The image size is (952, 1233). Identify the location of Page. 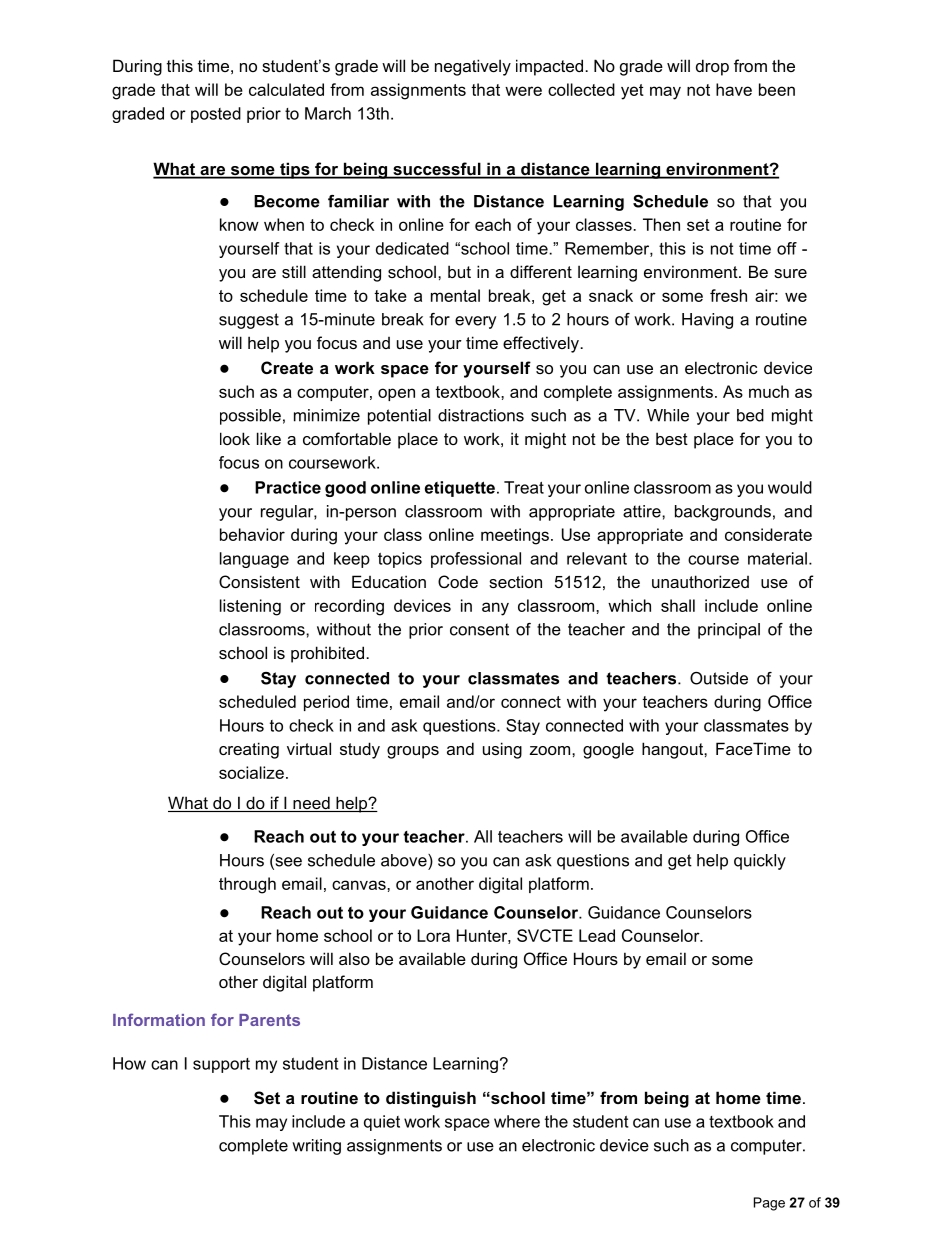
(769, 1204).
